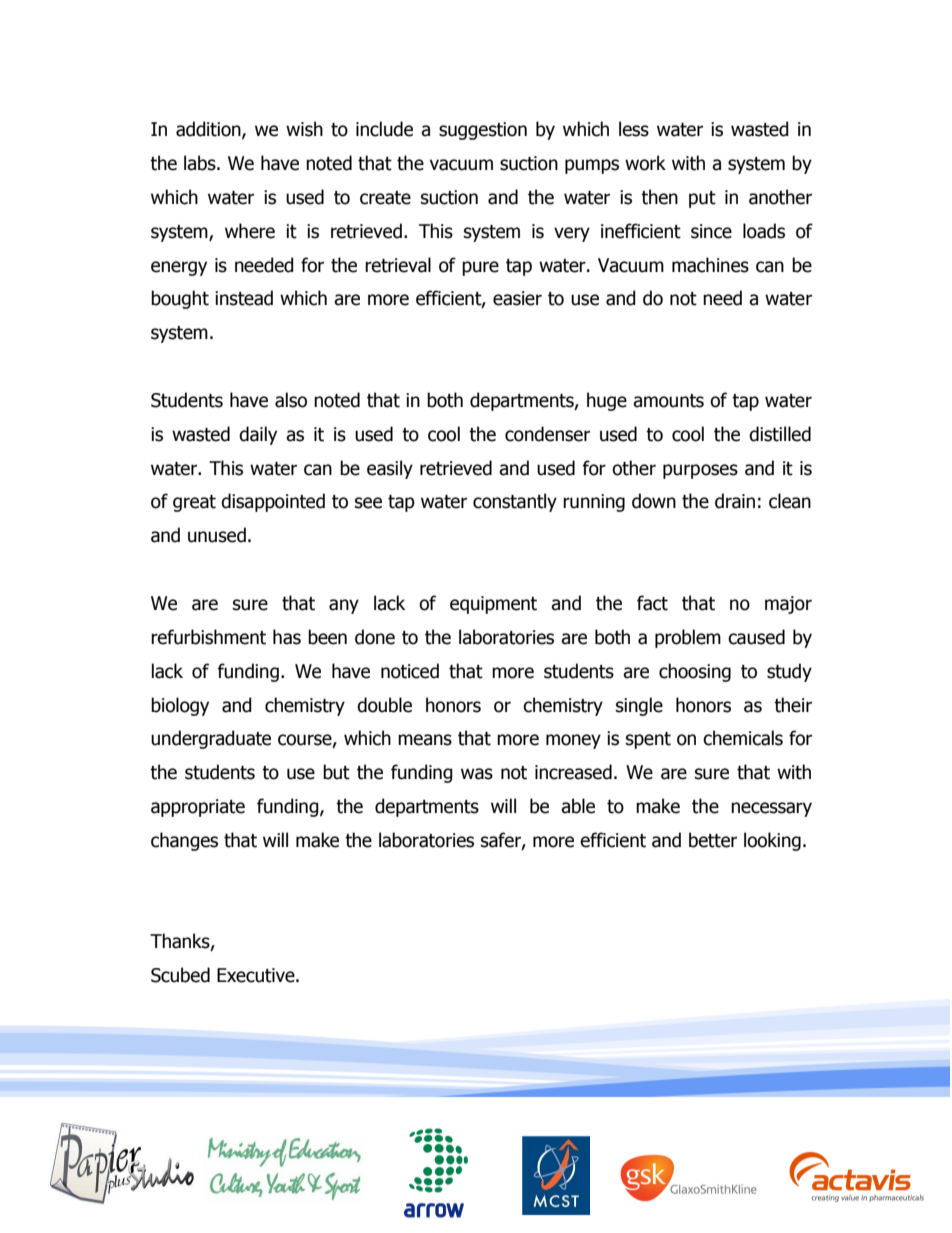 The width and height of the screenshot is (952, 1233). What do you see at coordinates (273, 502) in the screenshot?
I see `disappointed` at bounding box center [273, 502].
